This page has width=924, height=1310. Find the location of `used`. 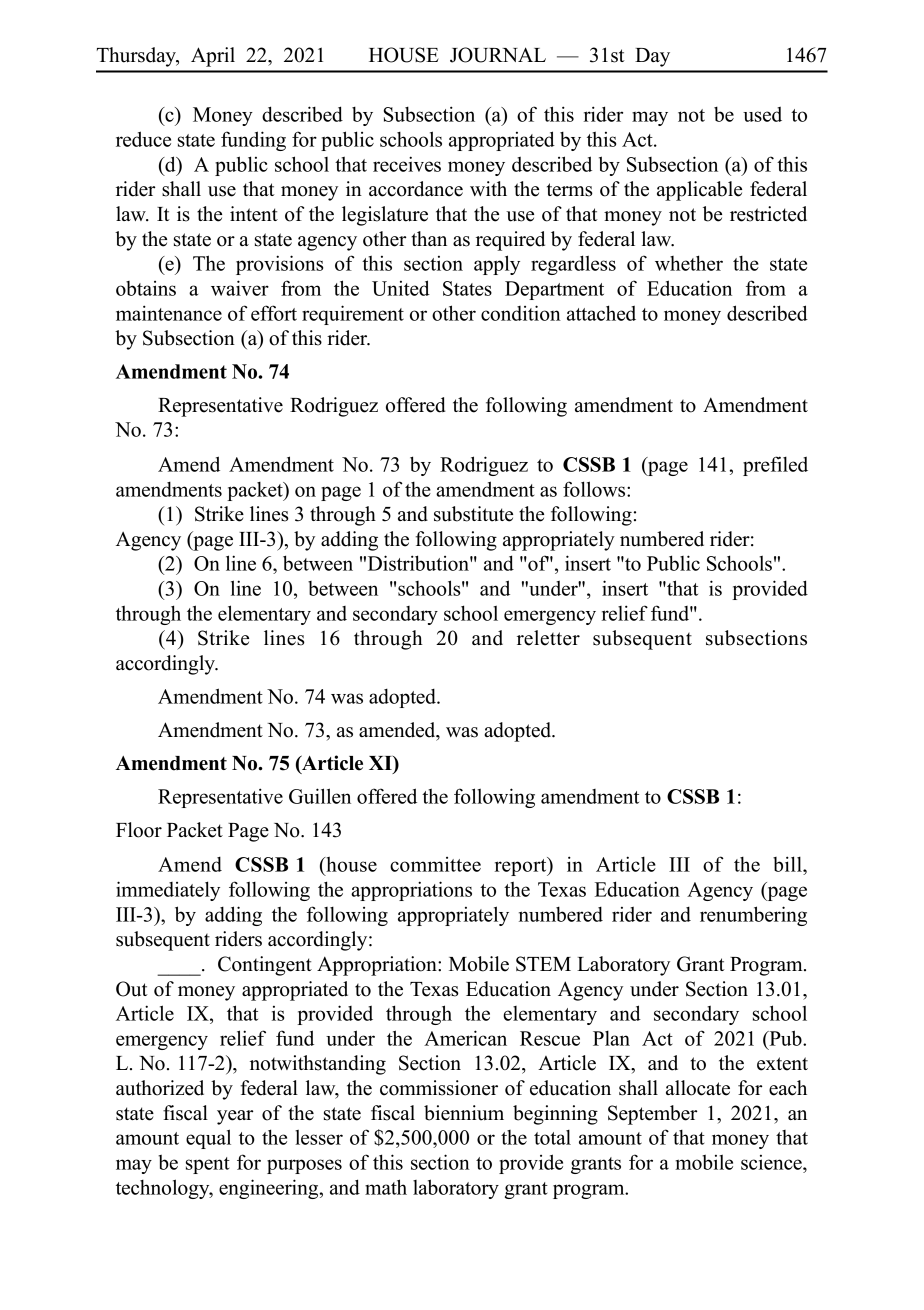

used is located at coordinates (762, 114).
